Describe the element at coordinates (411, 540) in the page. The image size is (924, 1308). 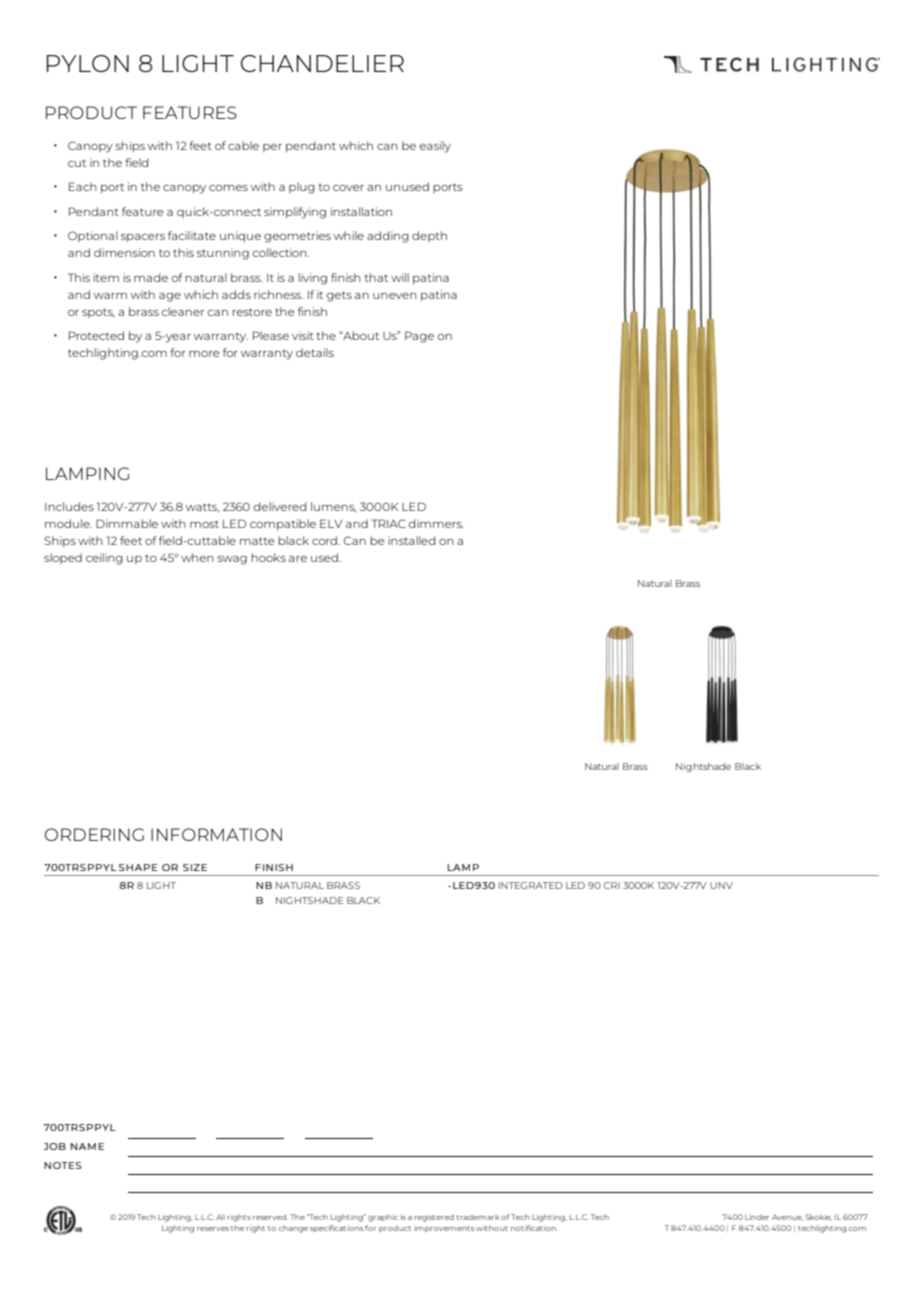
I see `installed` at that location.
